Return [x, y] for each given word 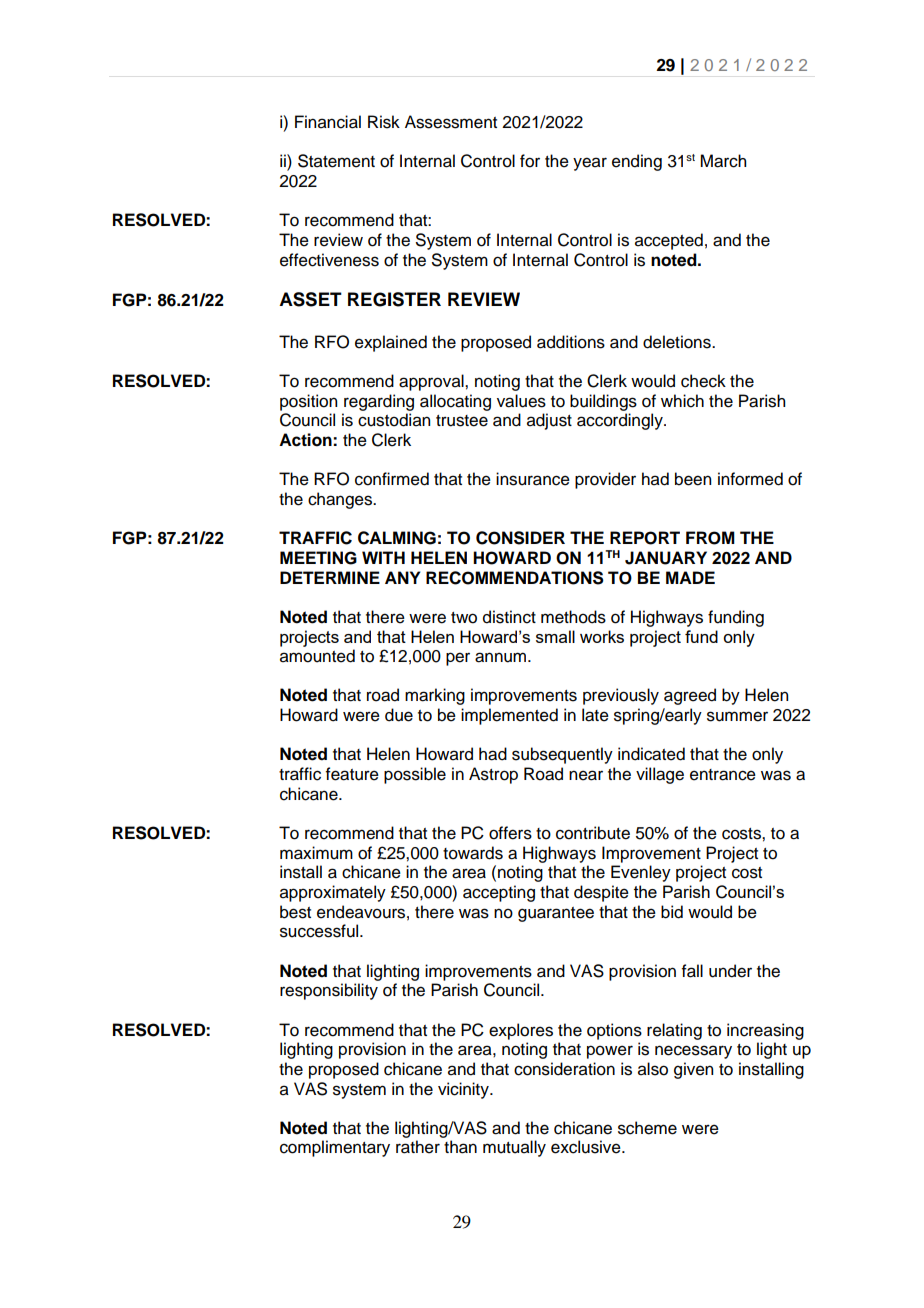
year [590, 164]
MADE [690, 577]
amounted [317, 656]
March [723, 161]
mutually [514, 1148]
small [555, 636]
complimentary [335, 1148]
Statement [336, 161]
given [693, 1070]
